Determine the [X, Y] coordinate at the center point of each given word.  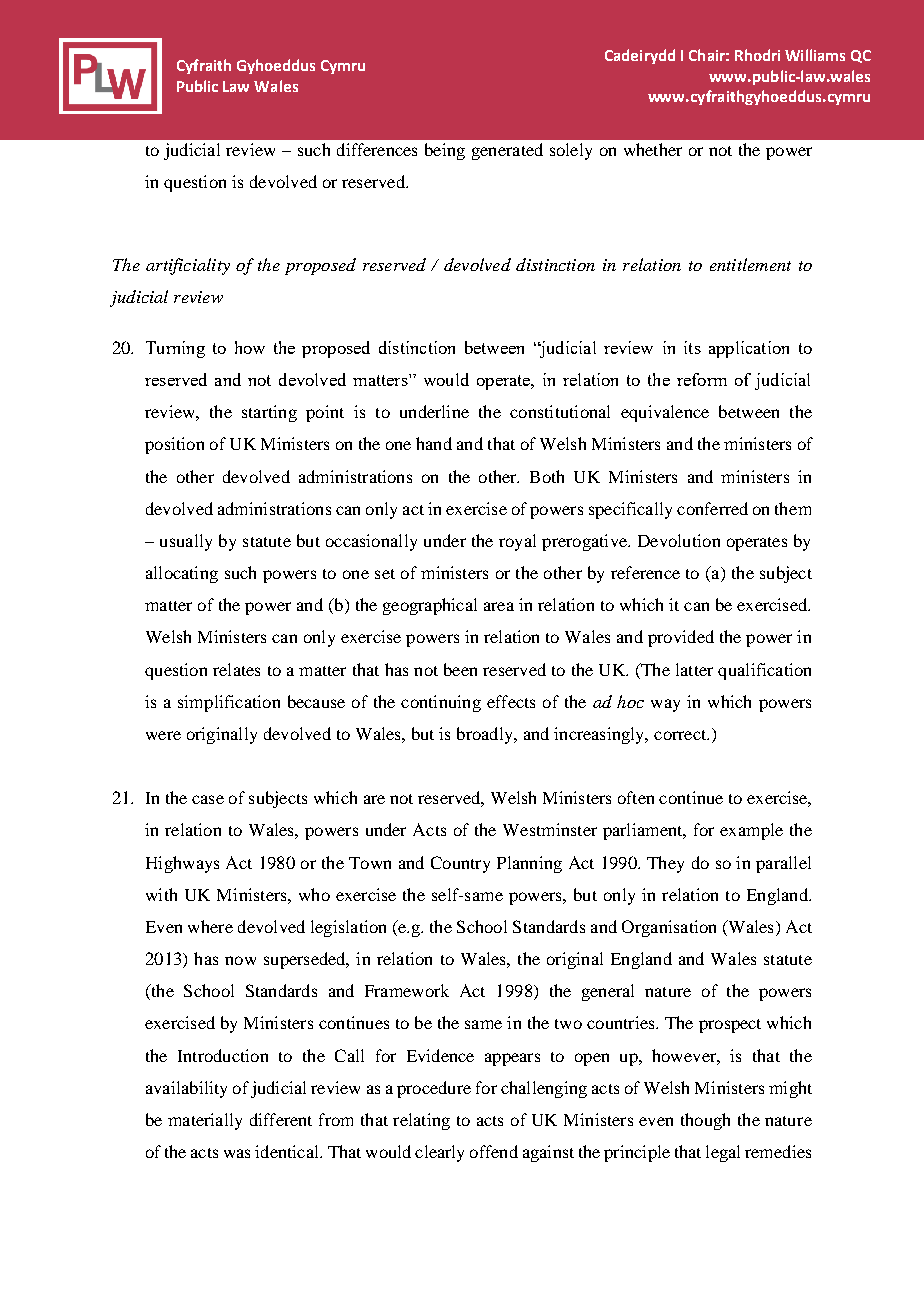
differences [377, 149]
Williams [815, 55]
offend [494, 1151]
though [705, 1121]
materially [205, 1121]
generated [507, 151]
